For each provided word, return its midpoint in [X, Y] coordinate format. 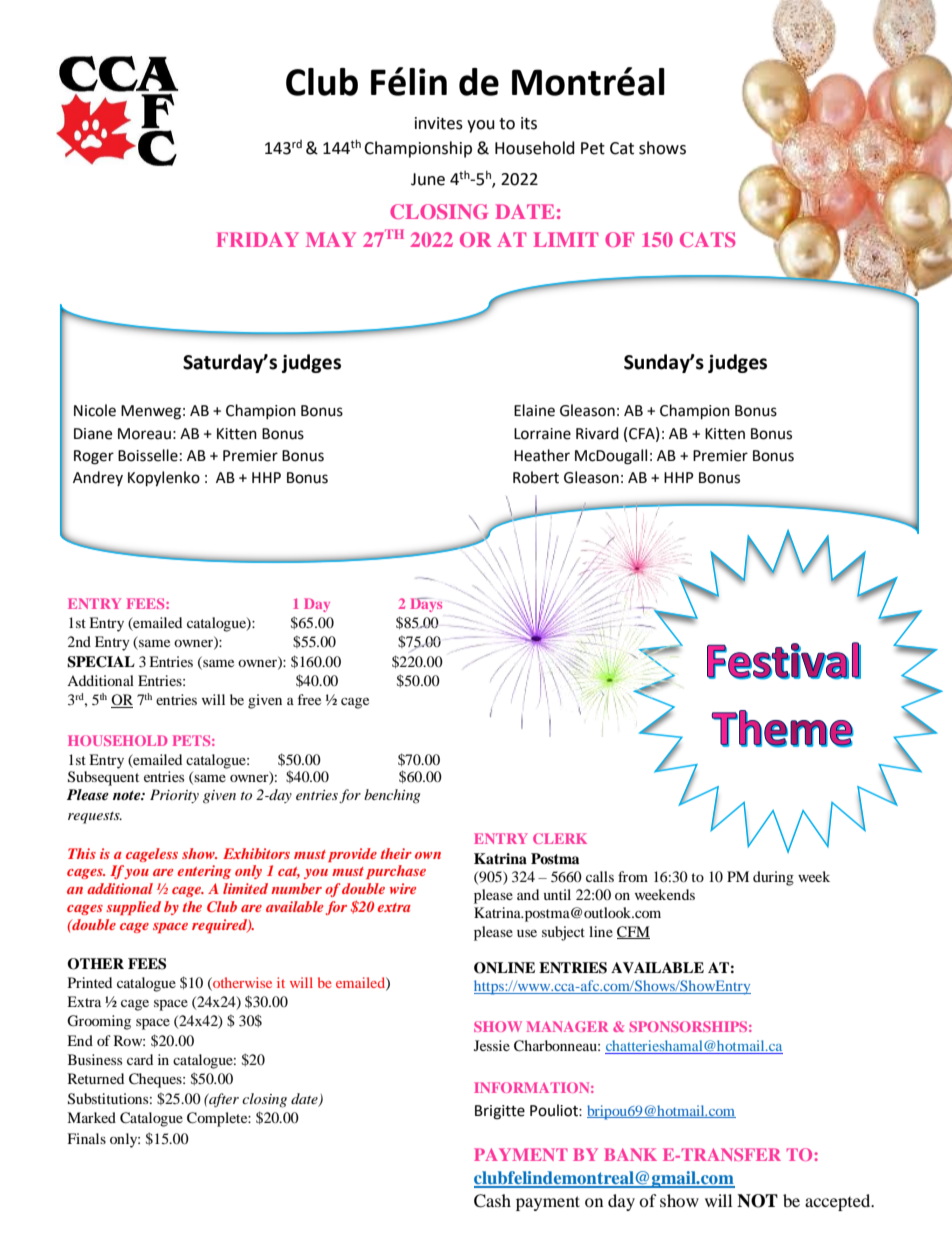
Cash [492, 1201]
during [773, 878]
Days [426, 605]
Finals [86, 1138]
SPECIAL [101, 662]
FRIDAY [258, 239]
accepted [839, 1202]
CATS [707, 239]
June [428, 179]
